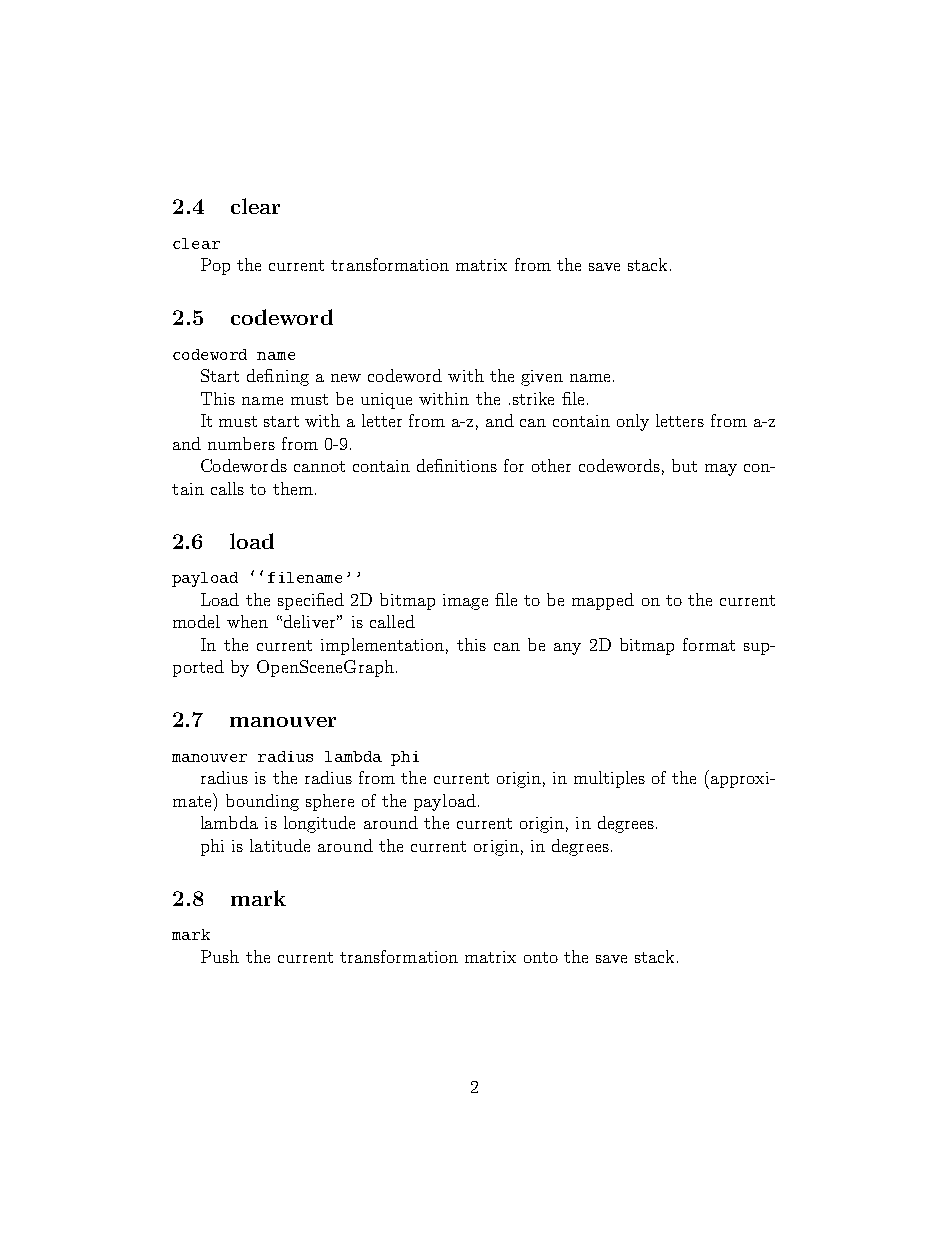 The height and width of the image is (1233, 952). What do you see at coordinates (609, 779) in the image?
I see `multiples` at bounding box center [609, 779].
